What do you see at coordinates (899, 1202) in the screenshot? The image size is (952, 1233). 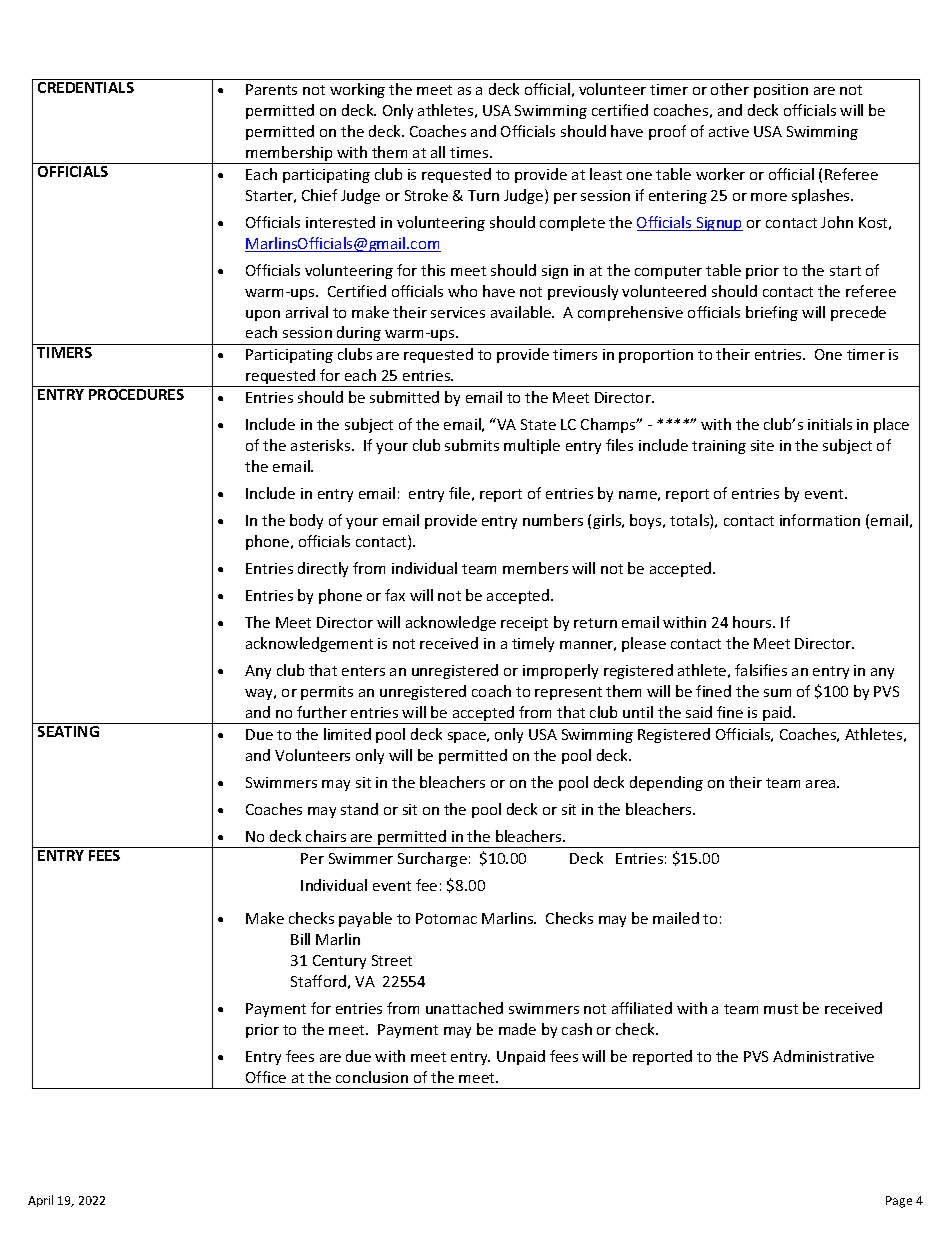 I see `Page` at bounding box center [899, 1202].
